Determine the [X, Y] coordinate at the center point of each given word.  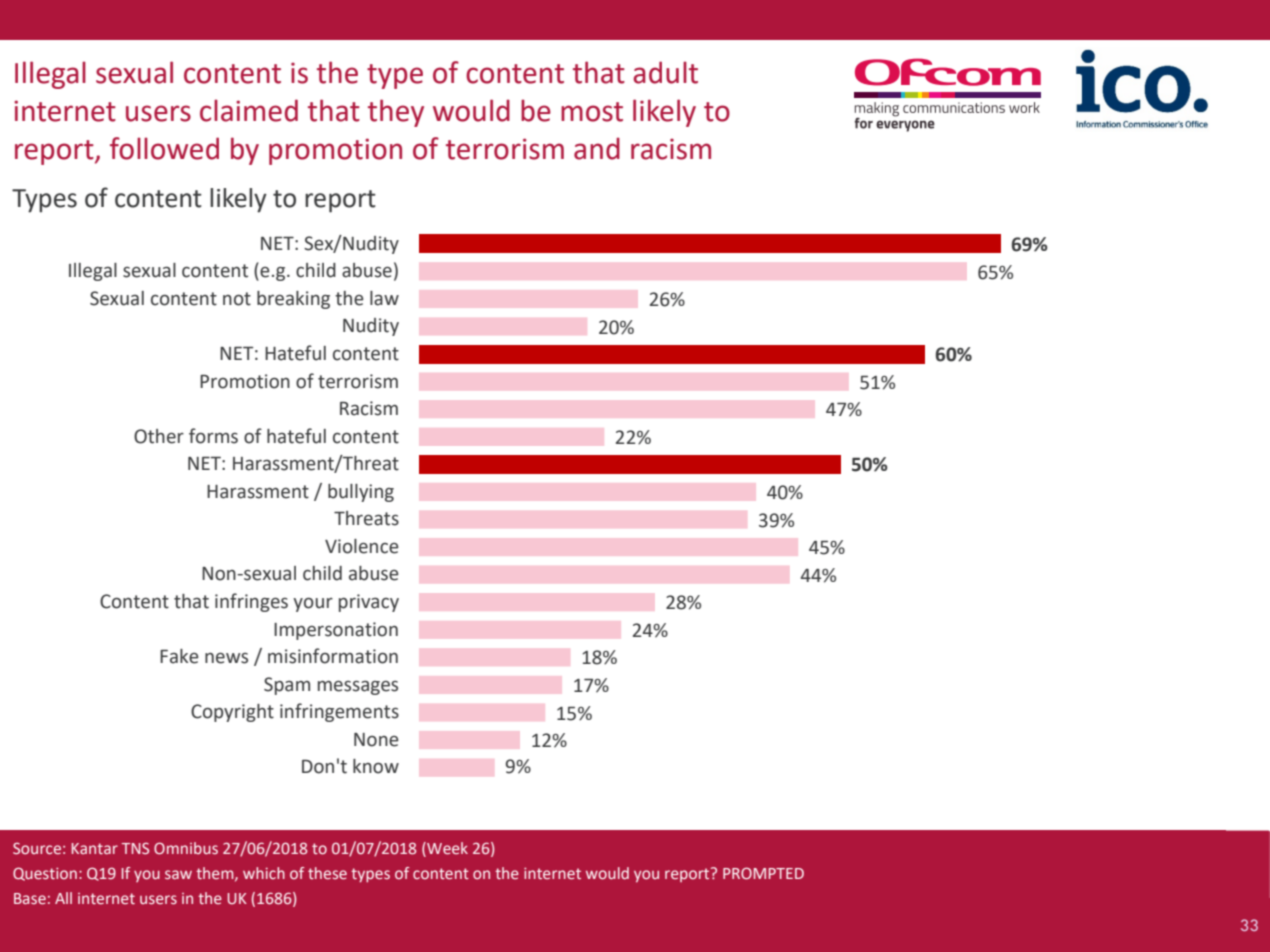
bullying [361, 493]
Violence [362, 546]
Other [159, 436]
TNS [135, 849]
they [396, 113]
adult [665, 72]
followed [164, 148]
